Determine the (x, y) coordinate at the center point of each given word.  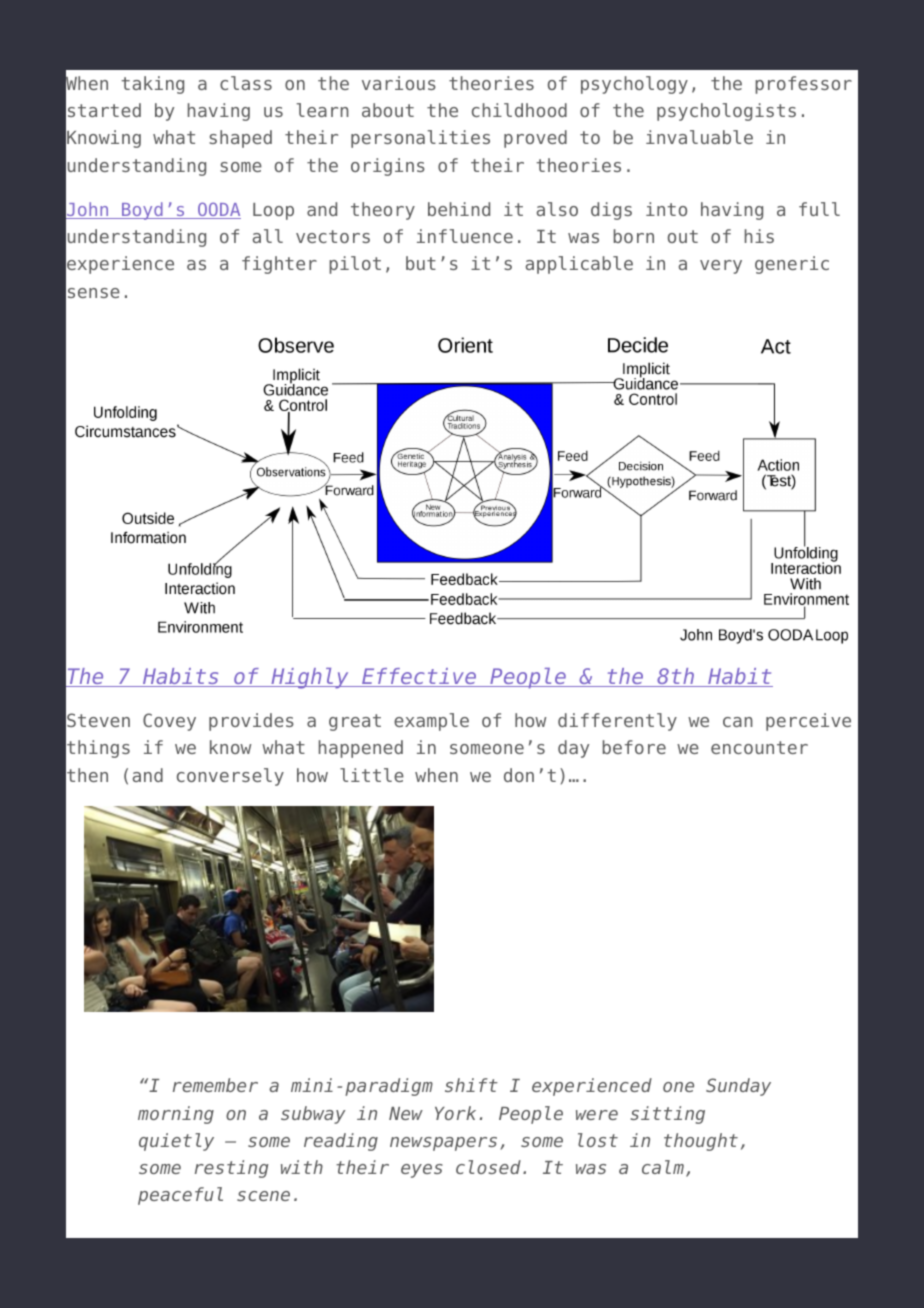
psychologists (726, 112)
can (738, 722)
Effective (419, 677)
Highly (310, 678)
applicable (579, 265)
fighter (279, 265)
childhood (519, 110)
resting (231, 1169)
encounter (759, 747)
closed (488, 1167)
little (372, 775)
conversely (230, 777)
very (721, 267)
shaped (240, 139)
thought (701, 1142)
